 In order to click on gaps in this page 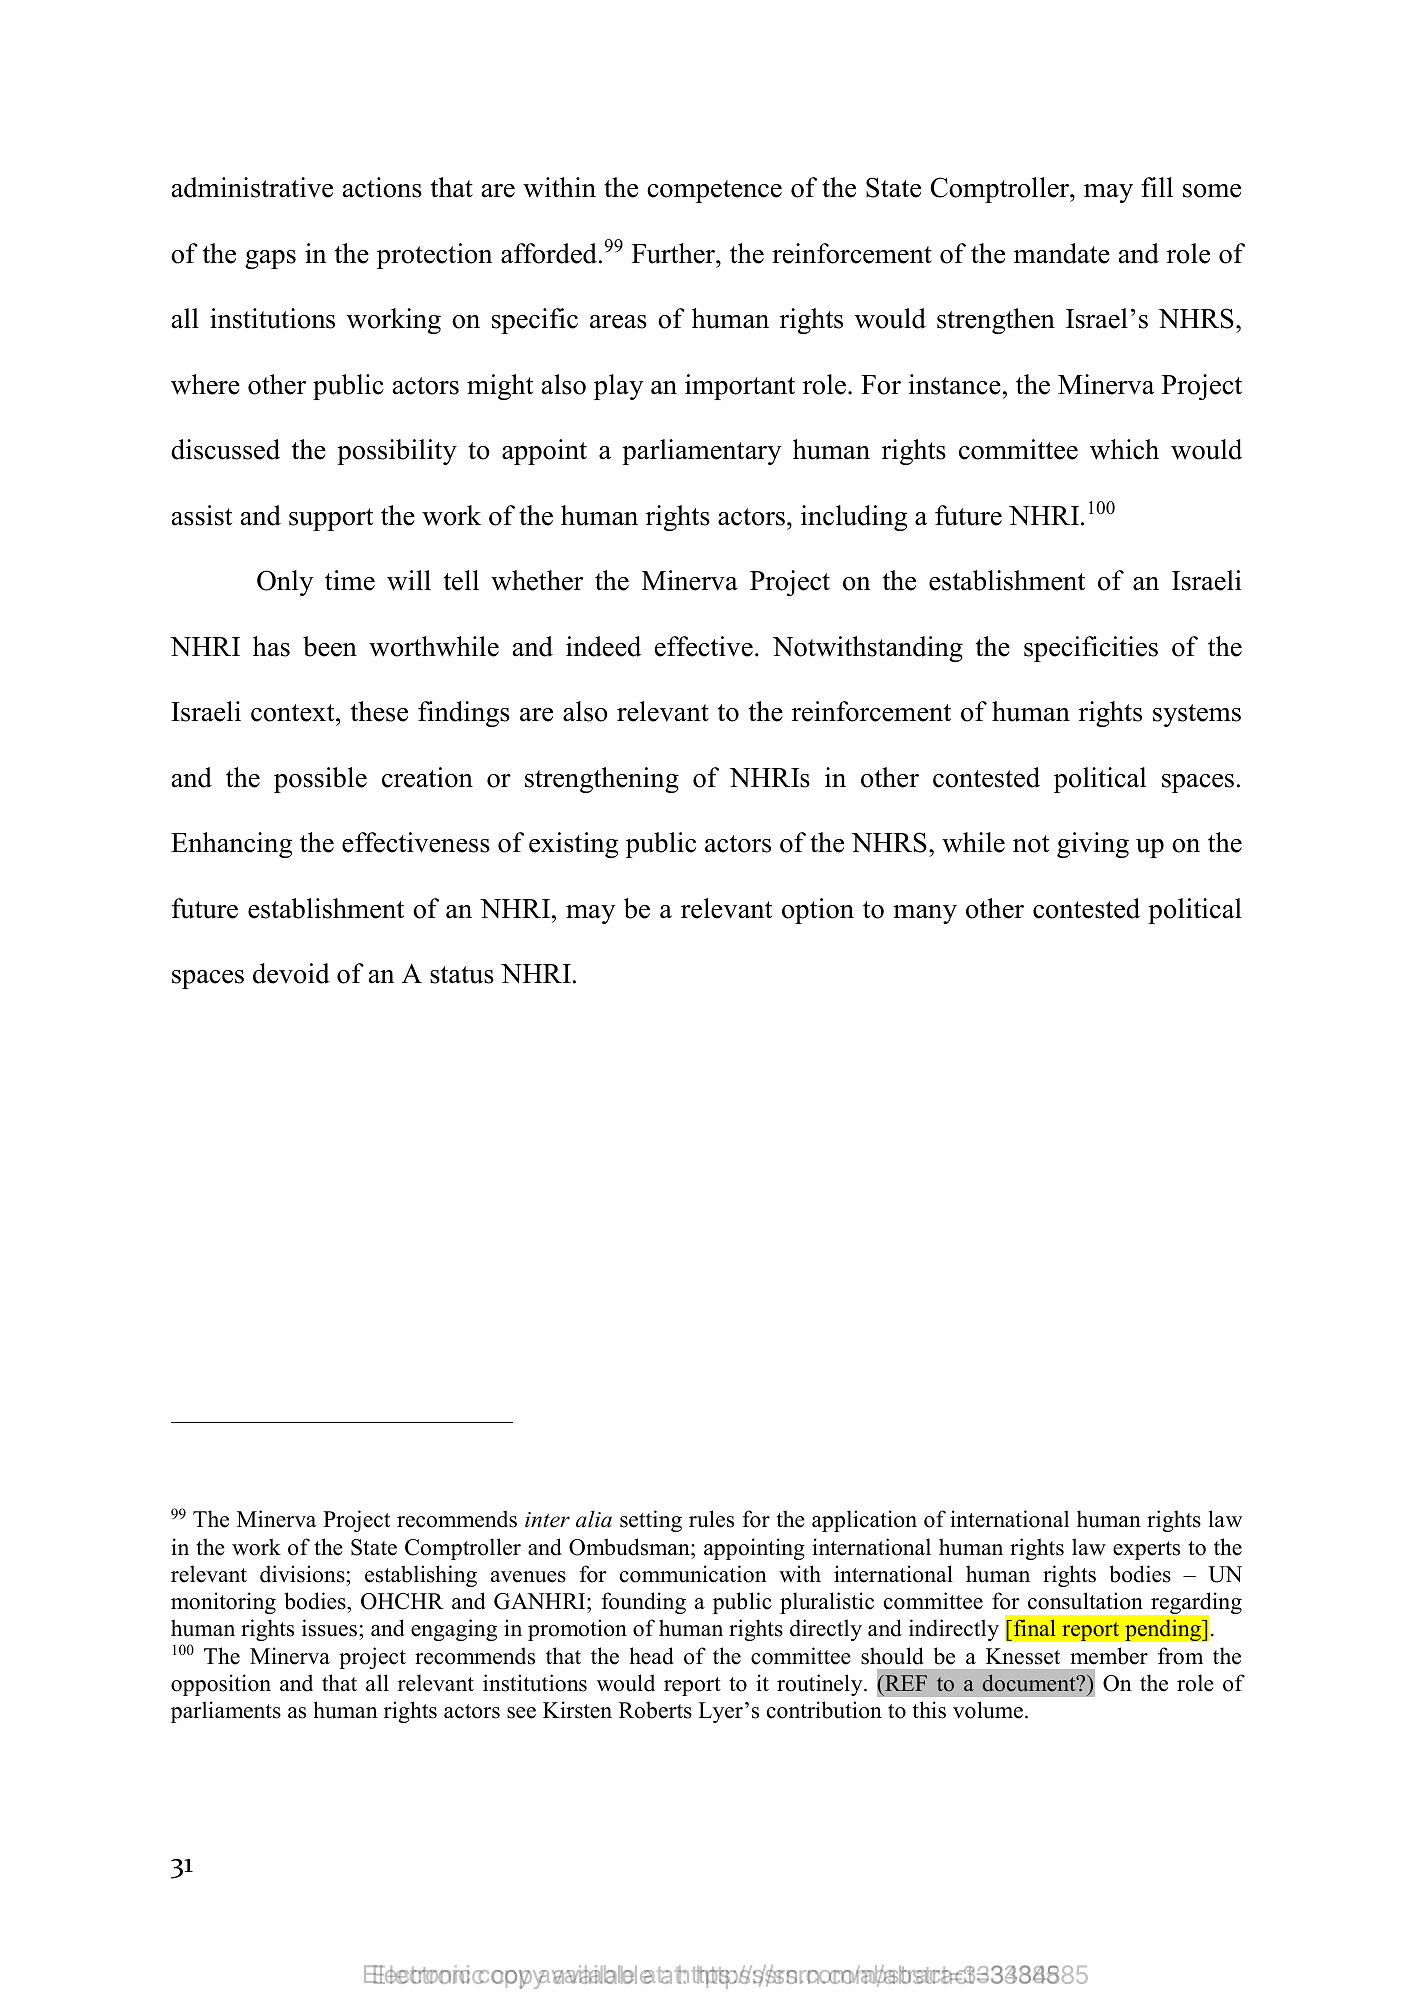, I will do `click(270, 259)`.
